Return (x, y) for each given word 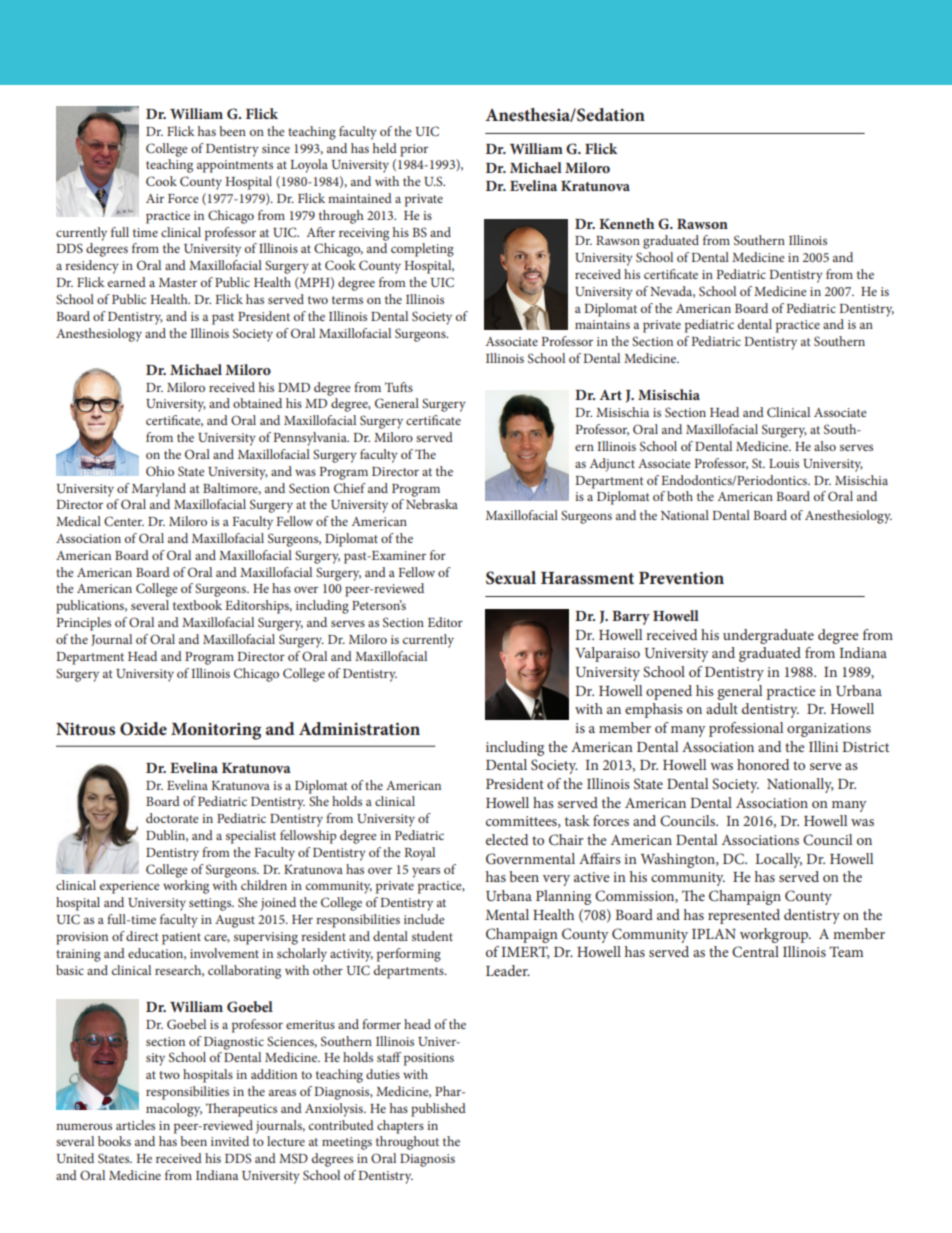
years (426, 872)
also (825, 446)
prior (414, 150)
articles (135, 1125)
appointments (235, 166)
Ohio (160, 471)
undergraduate (768, 636)
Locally (778, 860)
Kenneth (626, 223)
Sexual (511, 578)
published (438, 1110)
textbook (197, 605)
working (186, 887)
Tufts (399, 387)
